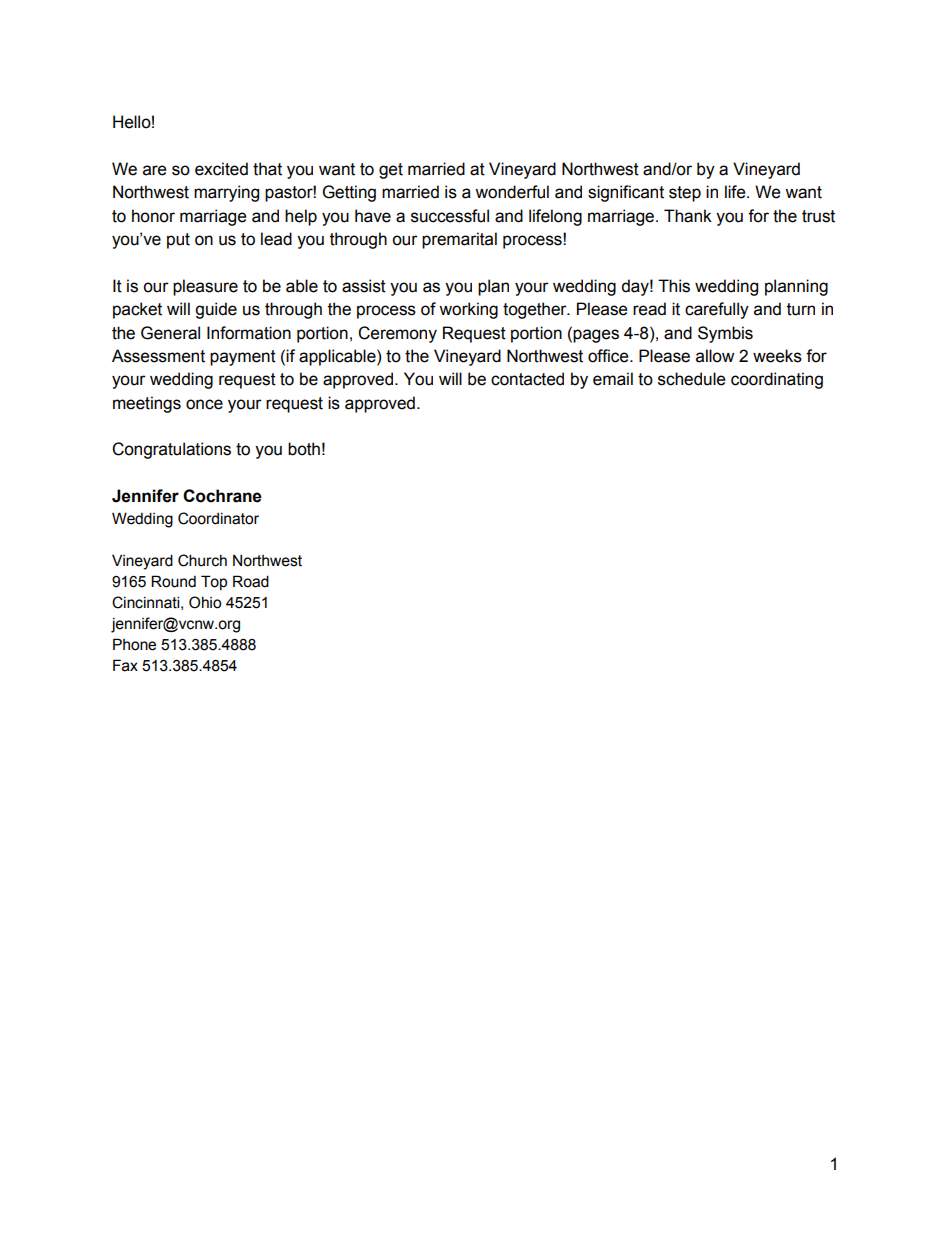 The image size is (952, 1233). I want to click on Phone, so click(134, 644).
